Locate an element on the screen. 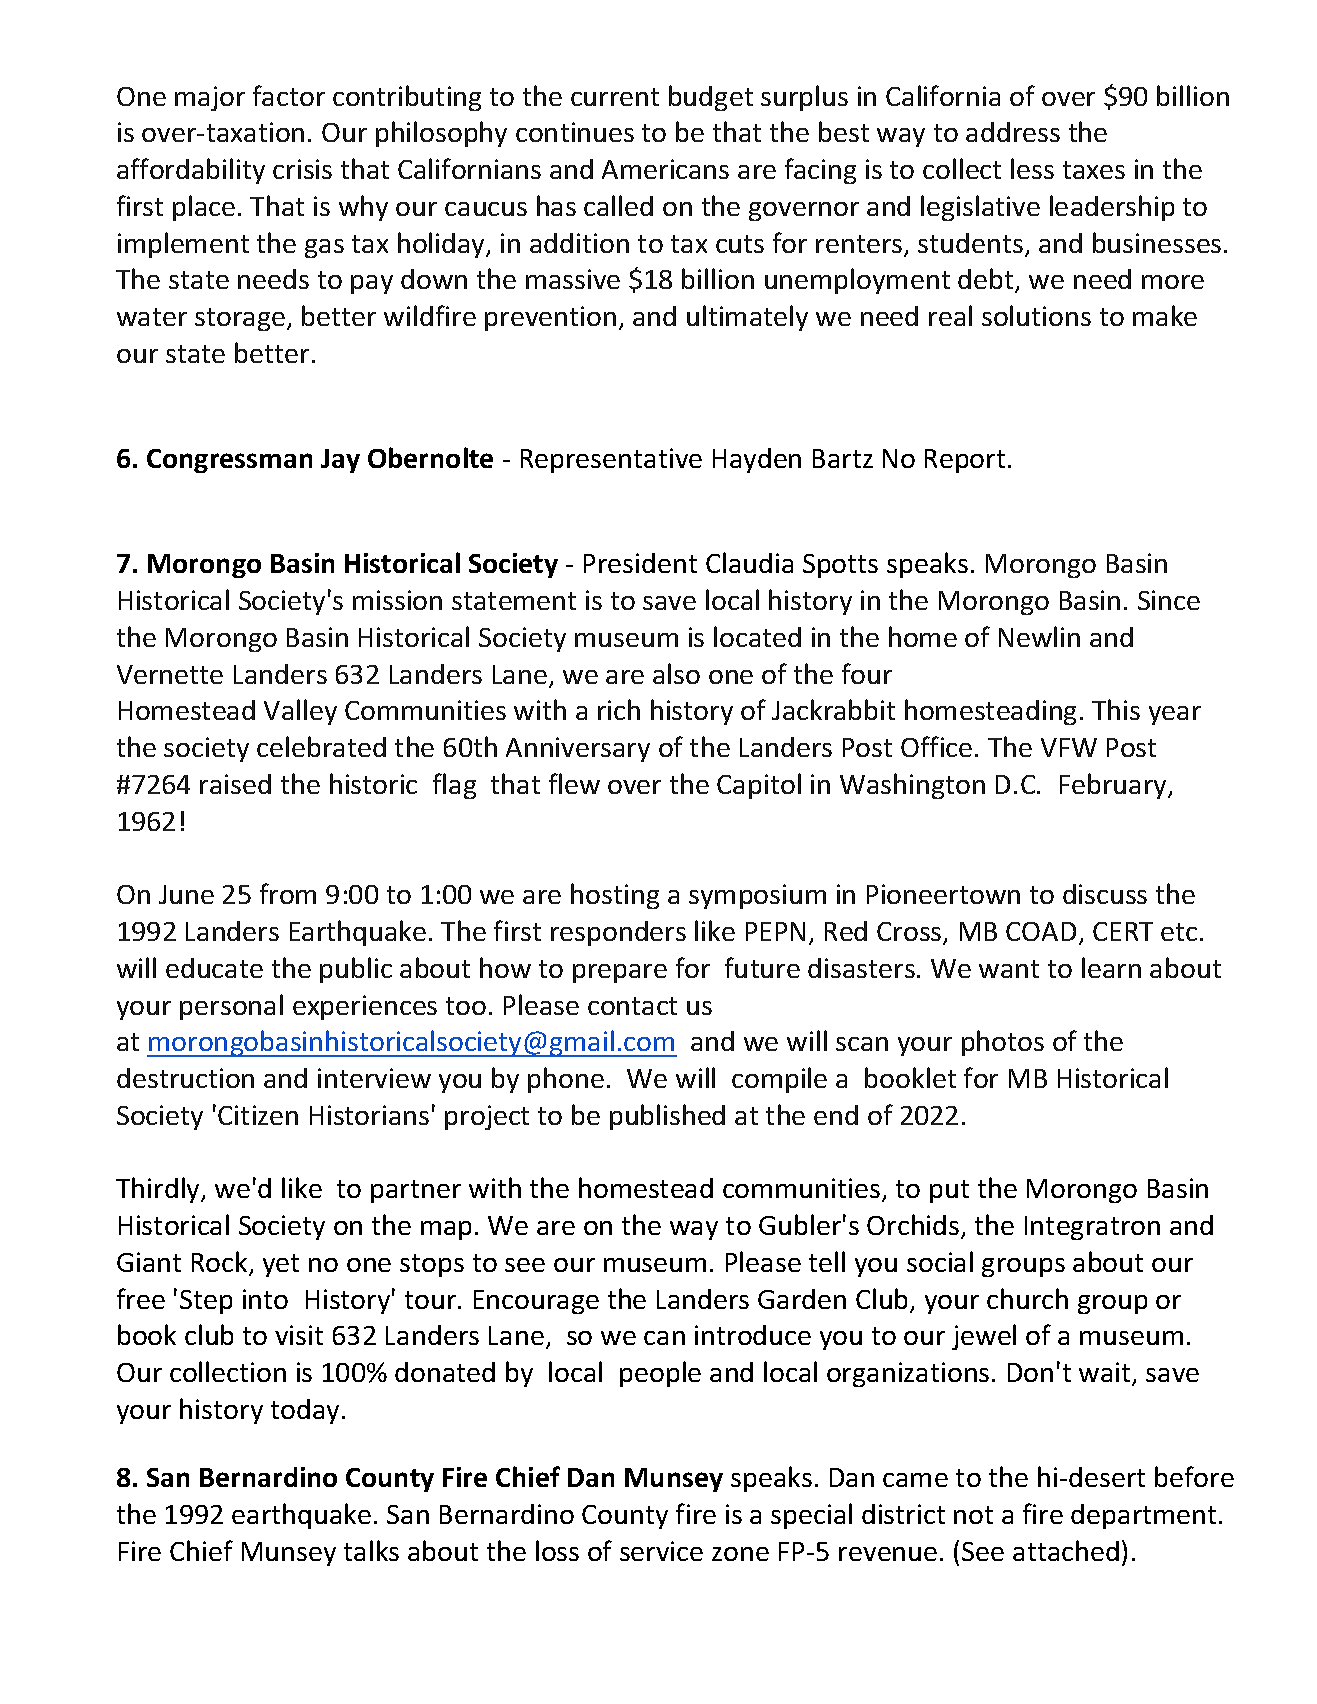 The height and width of the screenshot is (1704, 1317). February is located at coordinates (1114, 786).
